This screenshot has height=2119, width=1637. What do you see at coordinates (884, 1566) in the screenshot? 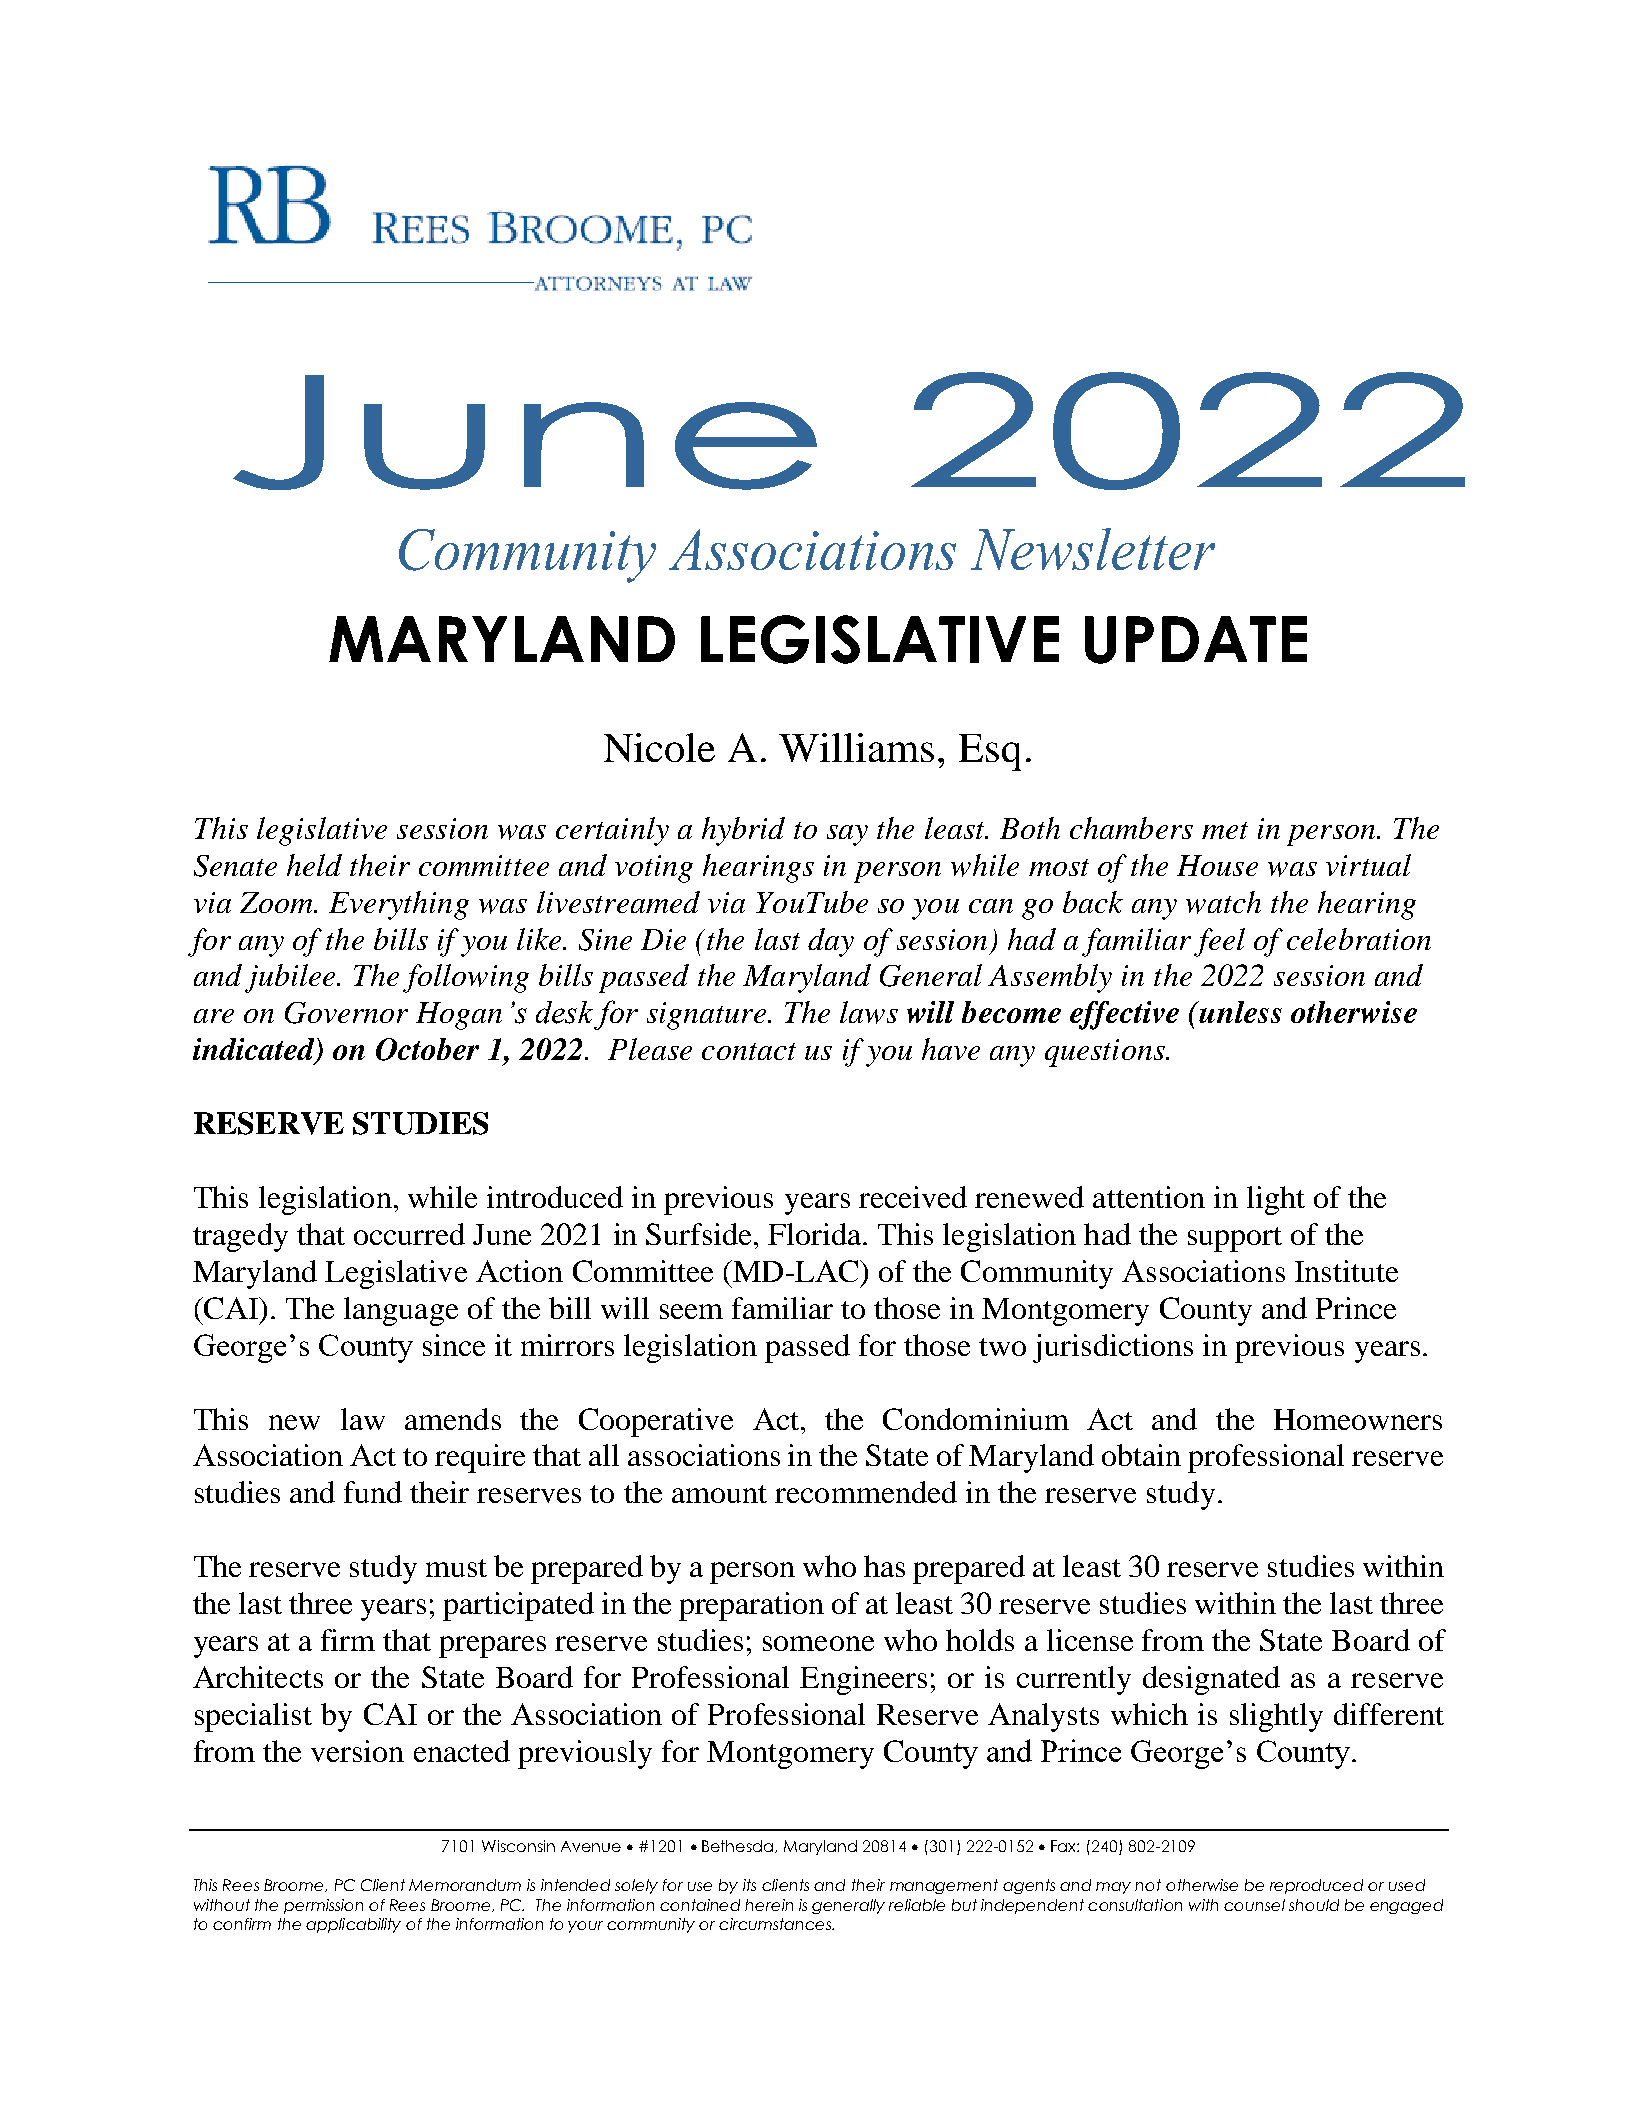
I see `has` at bounding box center [884, 1566].
